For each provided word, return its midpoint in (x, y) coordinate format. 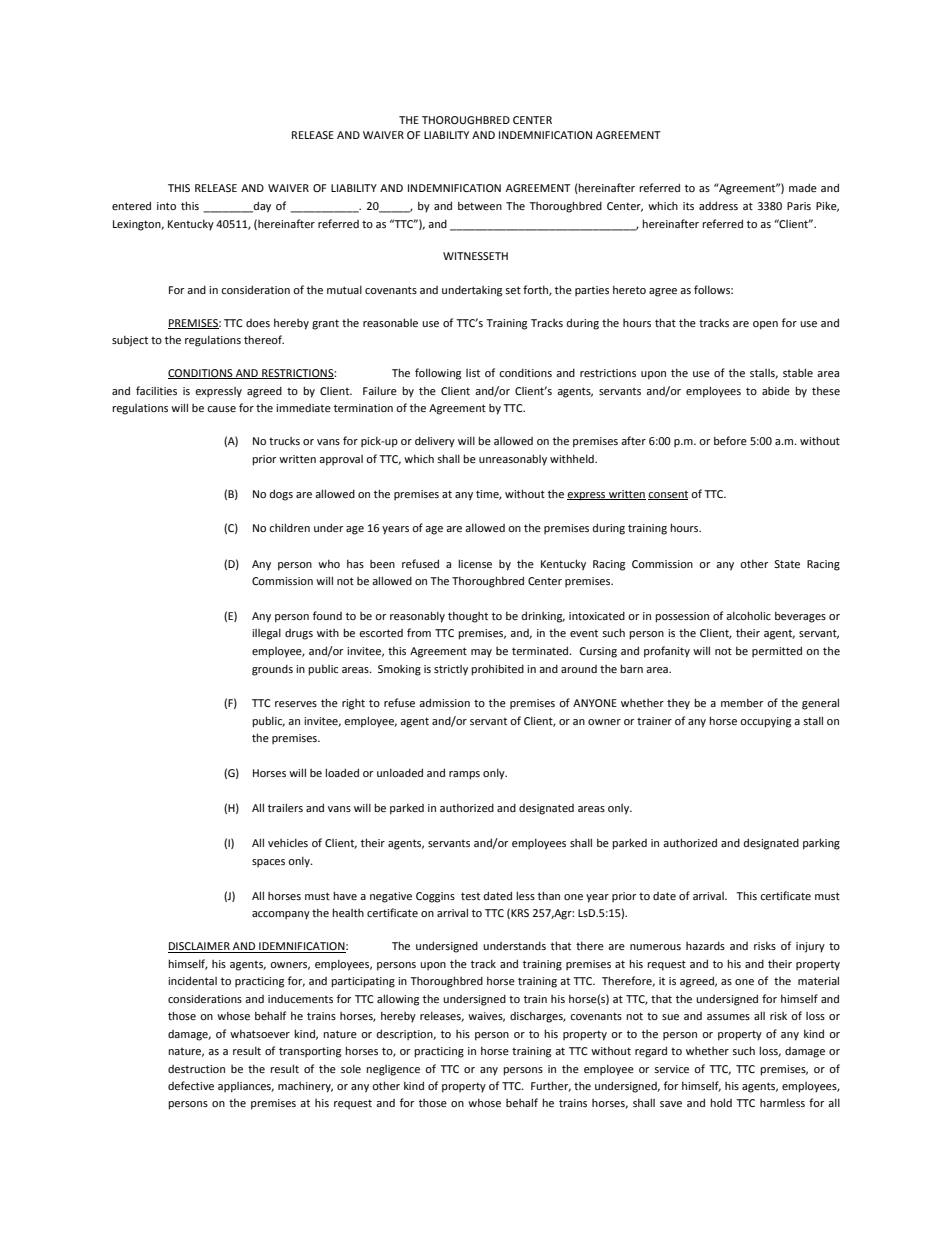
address (718, 205)
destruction (196, 1069)
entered (131, 205)
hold (721, 1102)
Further (551, 1086)
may (481, 653)
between (480, 205)
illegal (266, 634)
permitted (777, 651)
